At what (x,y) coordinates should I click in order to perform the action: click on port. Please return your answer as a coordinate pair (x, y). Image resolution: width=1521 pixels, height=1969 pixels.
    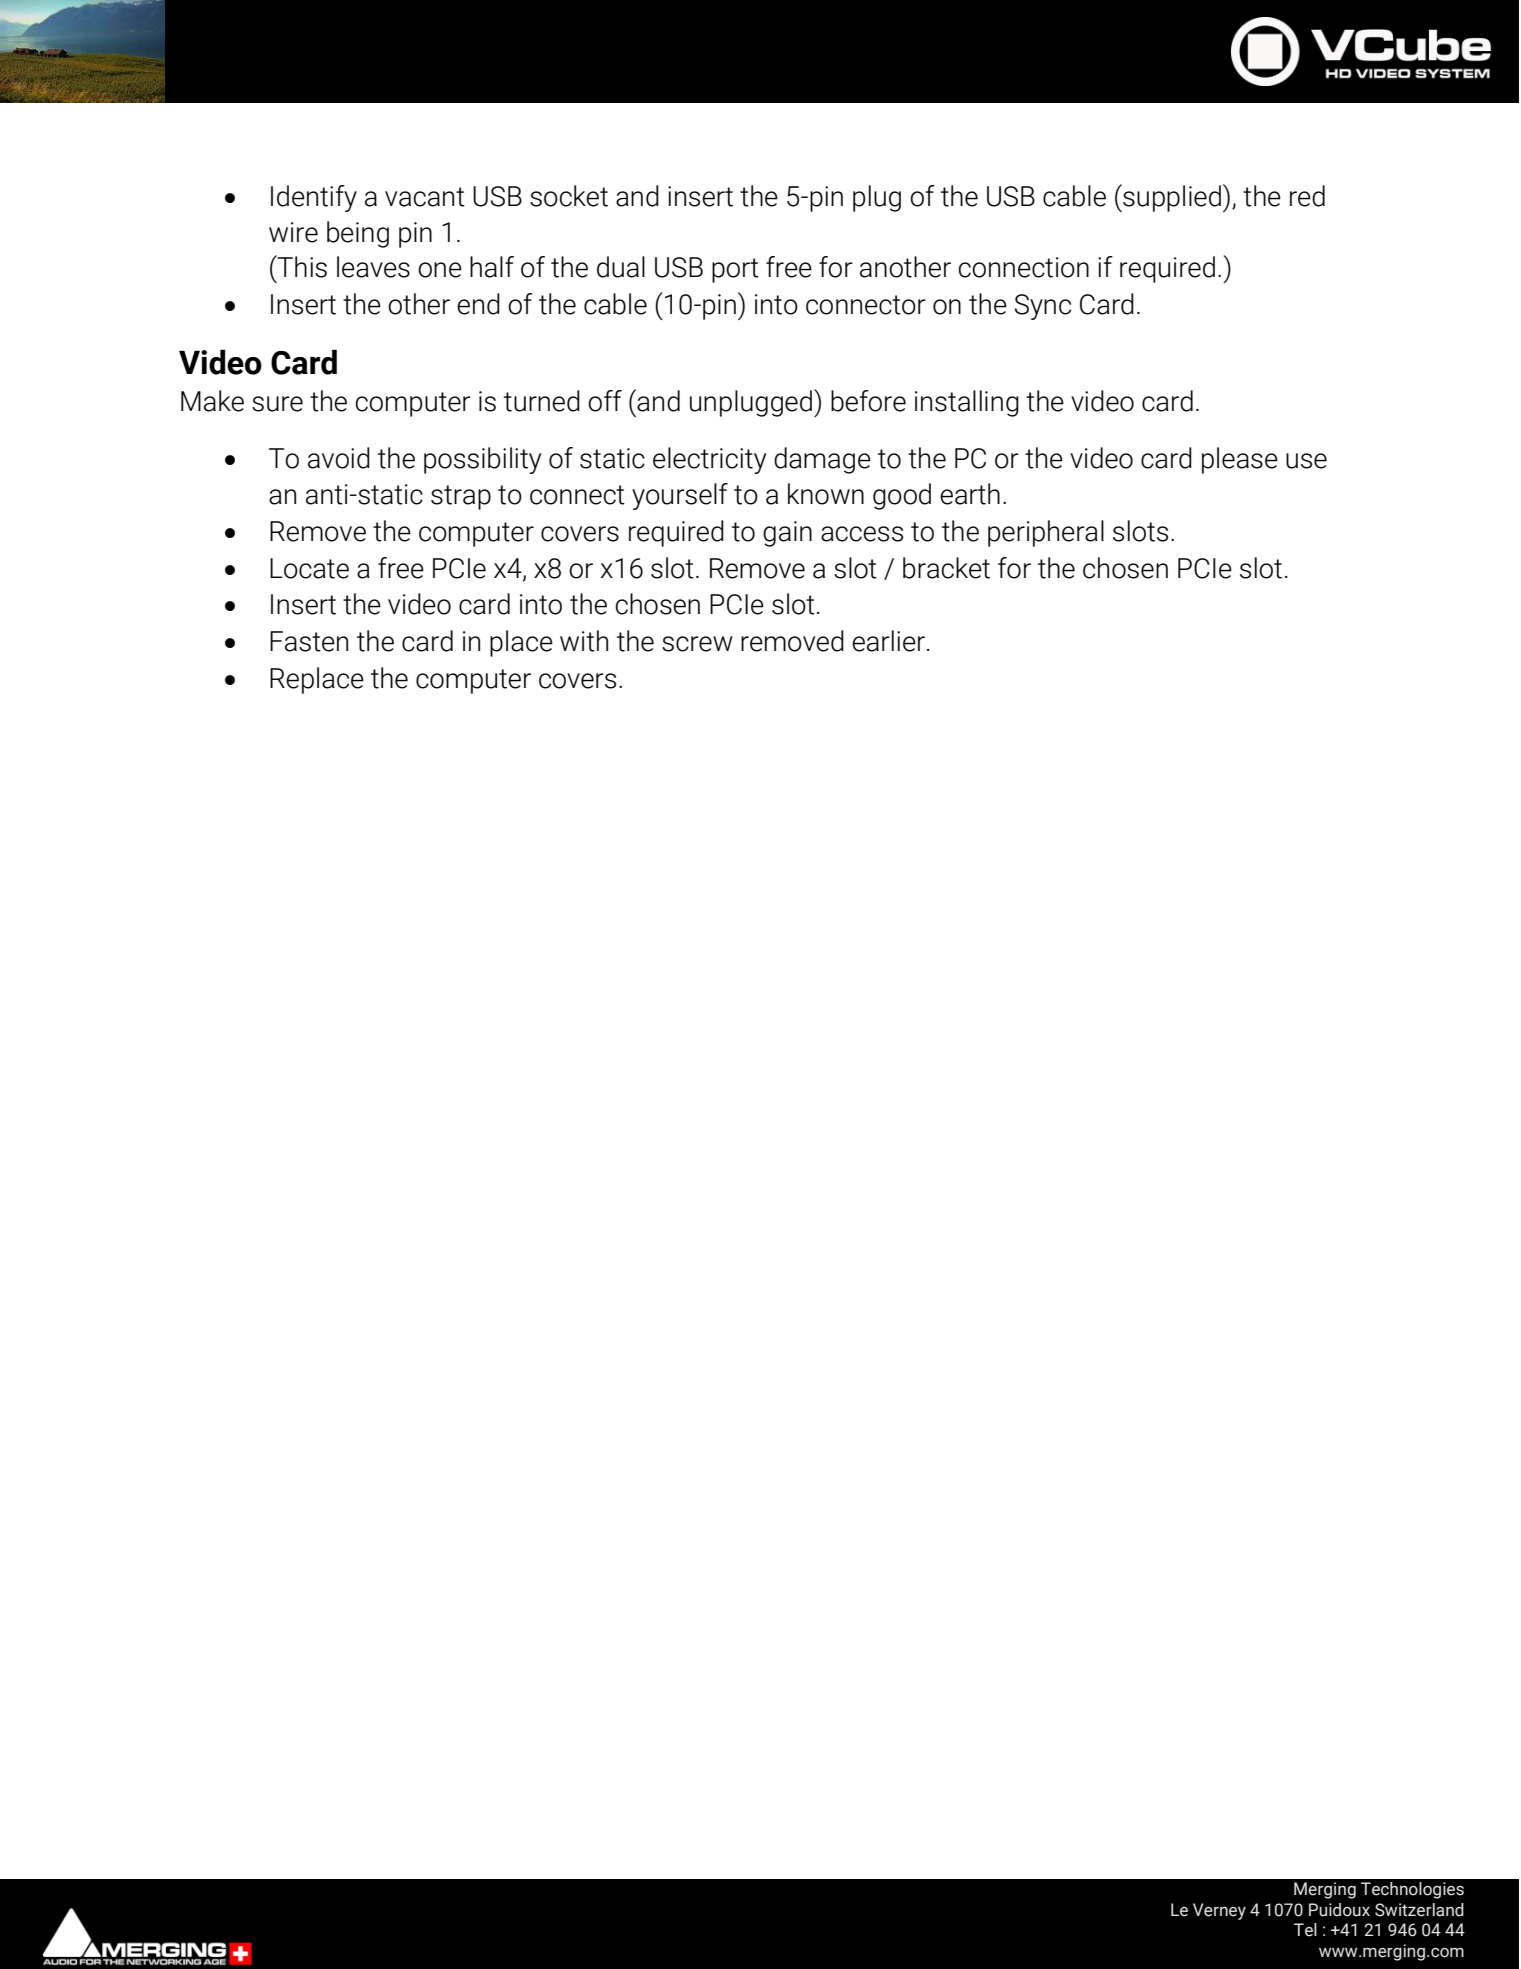
    Looking at the image, I should click on (735, 270).
